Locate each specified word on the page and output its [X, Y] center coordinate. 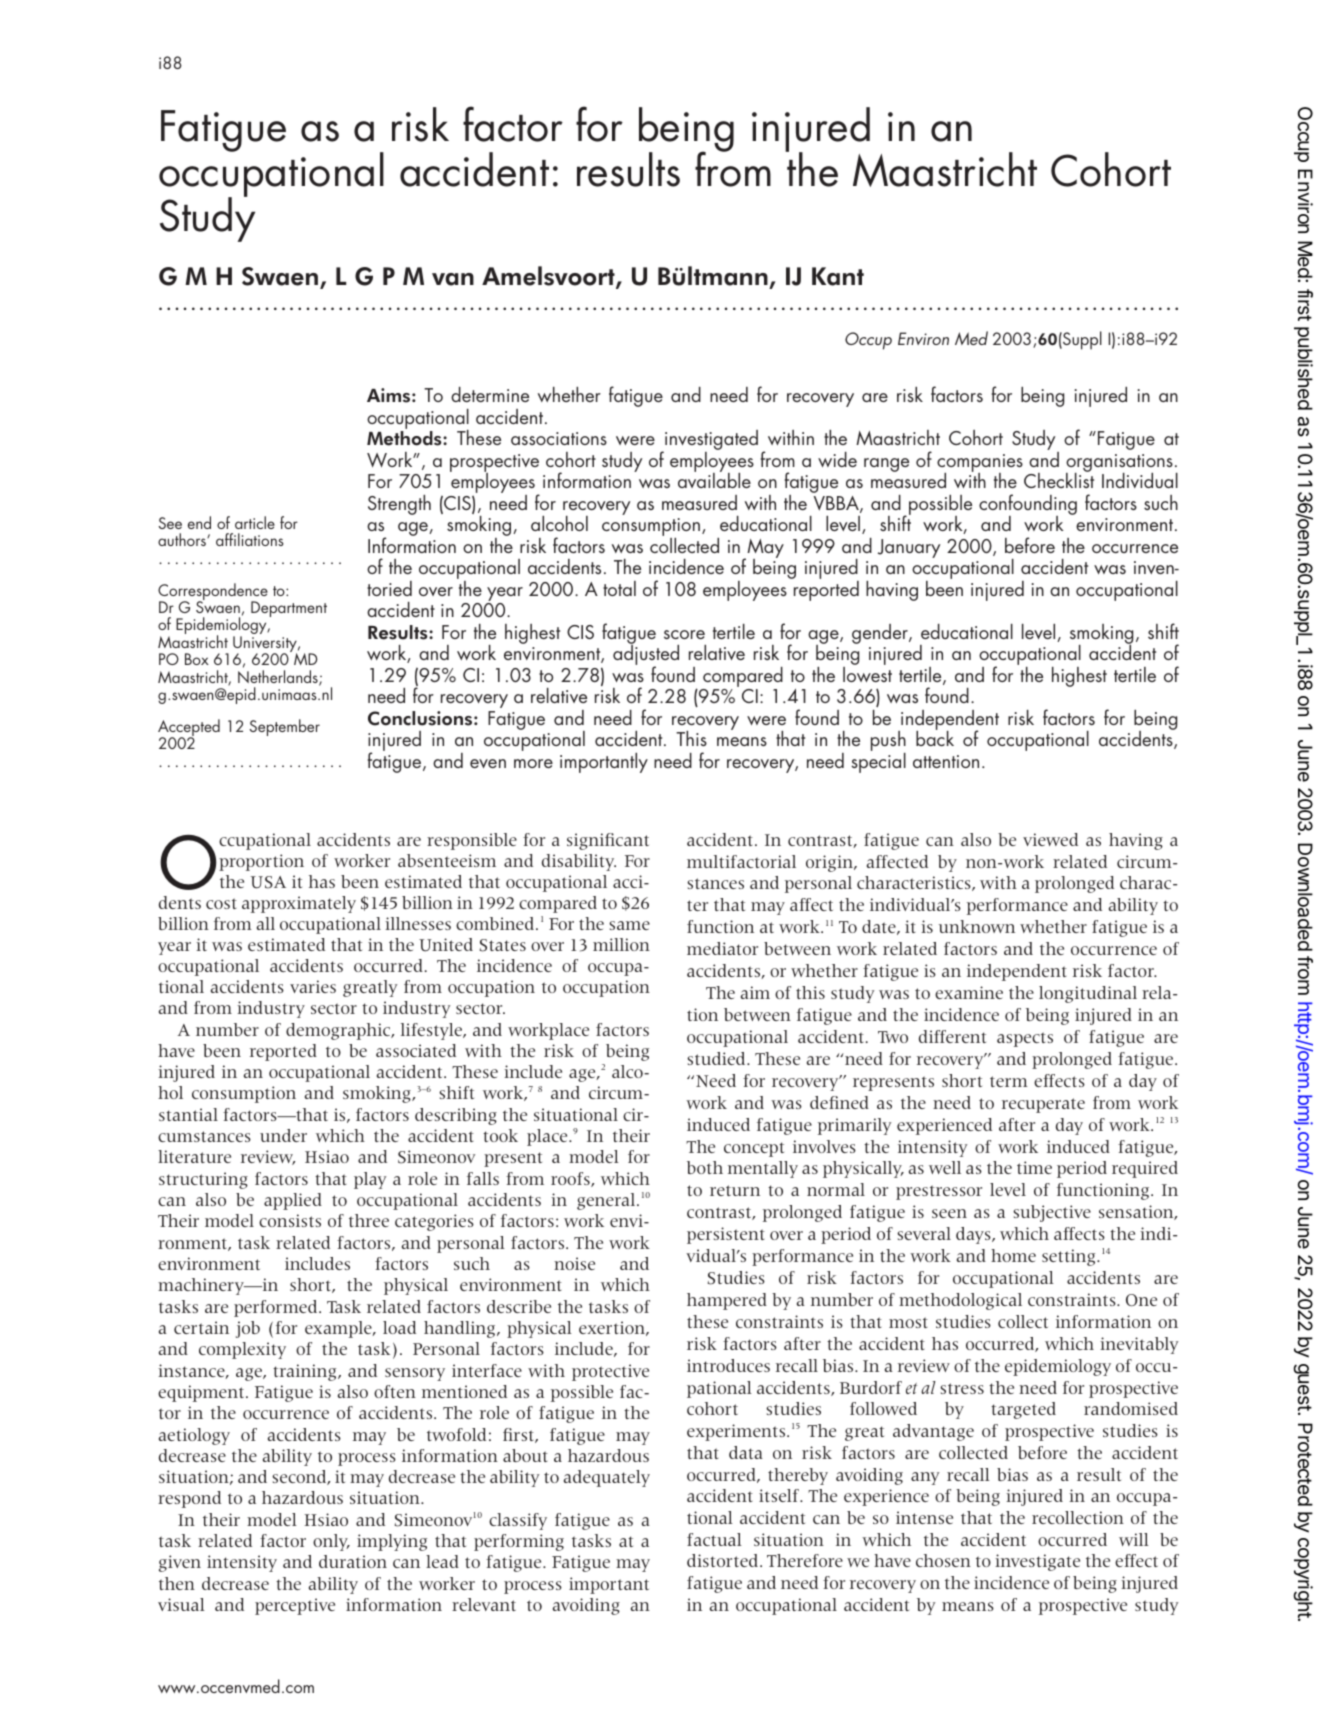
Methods [405, 438]
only [331, 1542]
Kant [838, 276]
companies [980, 464]
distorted [724, 1560]
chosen [943, 1560]
